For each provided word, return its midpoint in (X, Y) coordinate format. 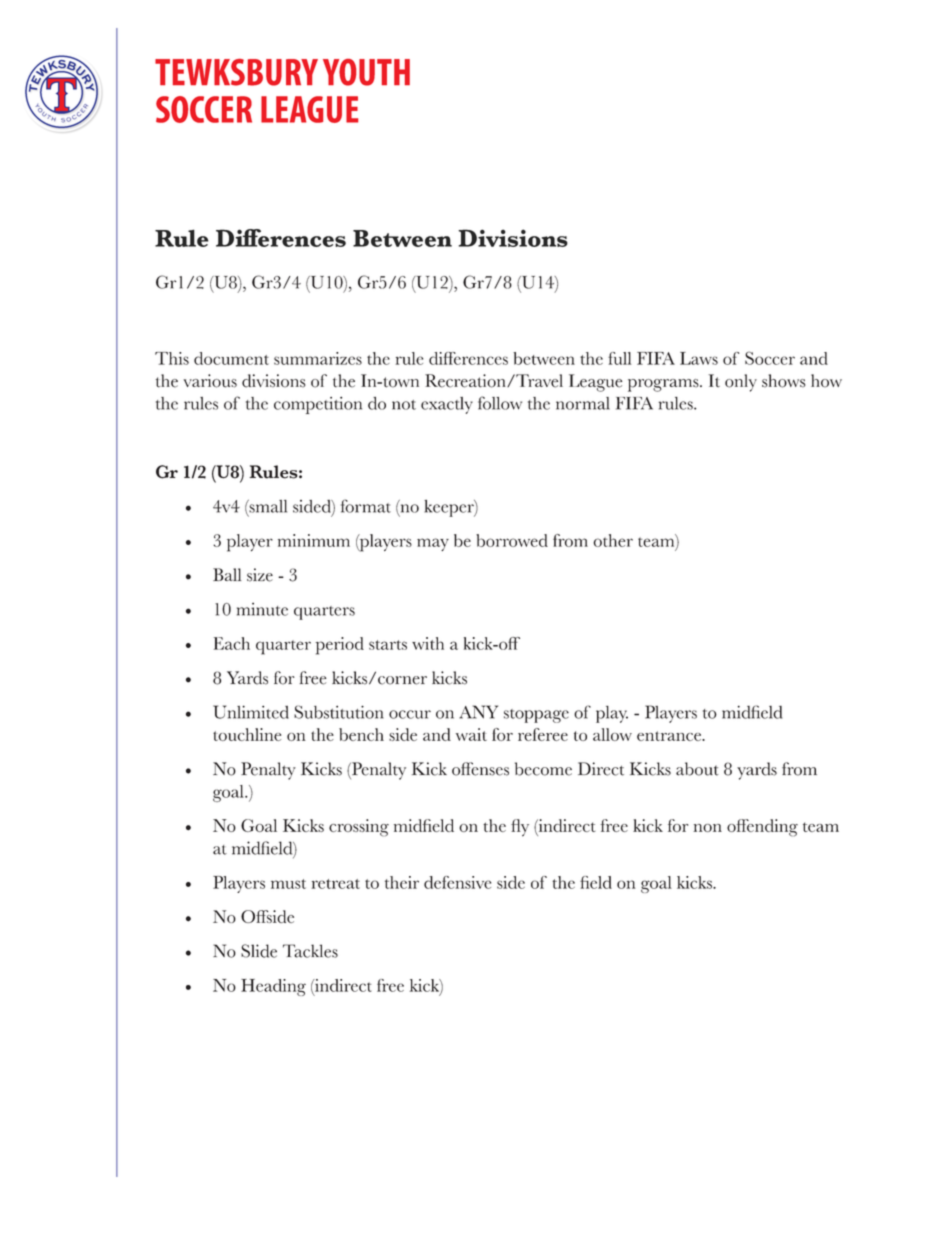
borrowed (512, 540)
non (707, 828)
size (260, 575)
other (613, 540)
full (620, 358)
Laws (699, 358)
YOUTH (366, 72)
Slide (259, 951)
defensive (457, 882)
